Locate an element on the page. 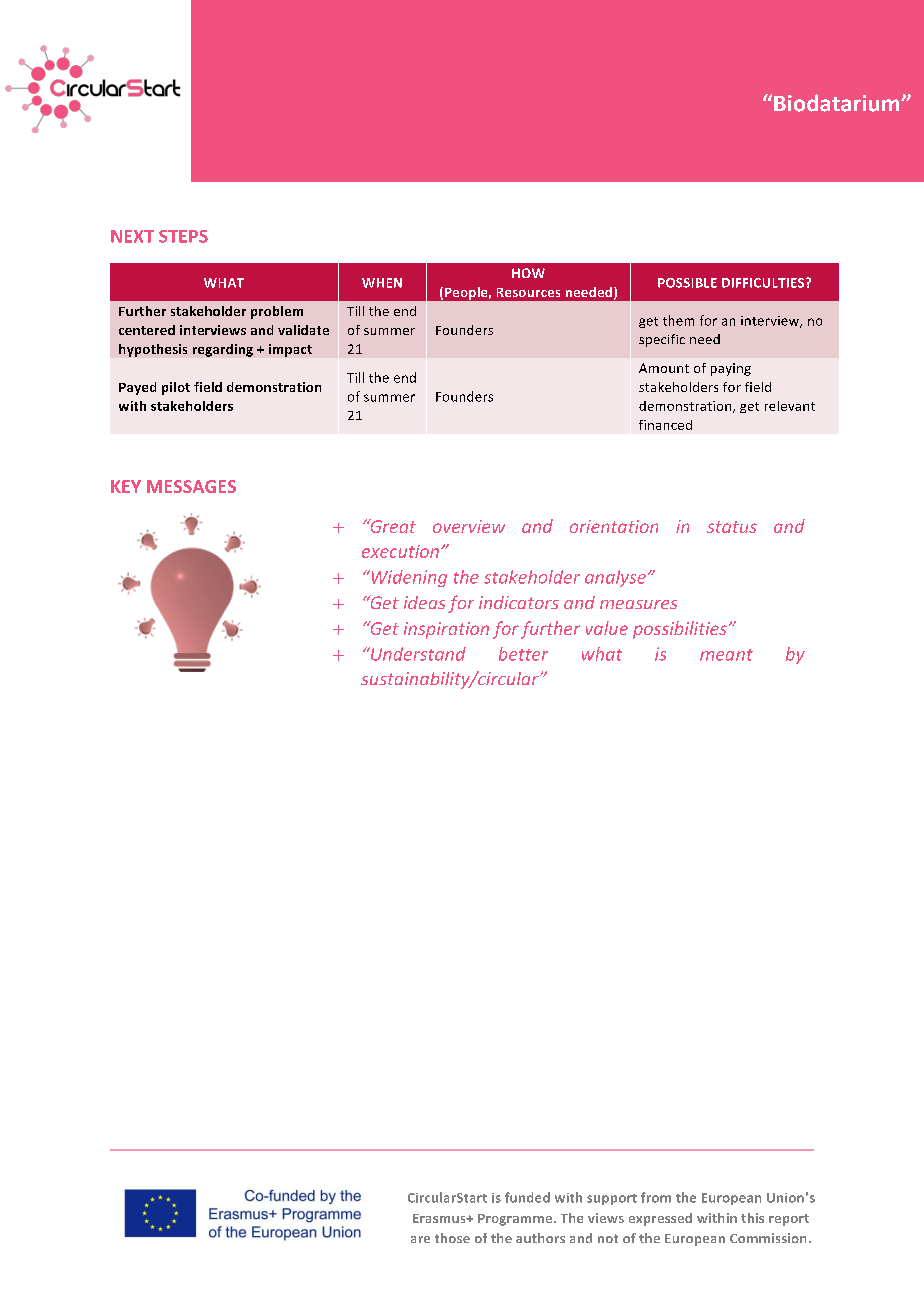  inspiration is located at coordinates (446, 630).
